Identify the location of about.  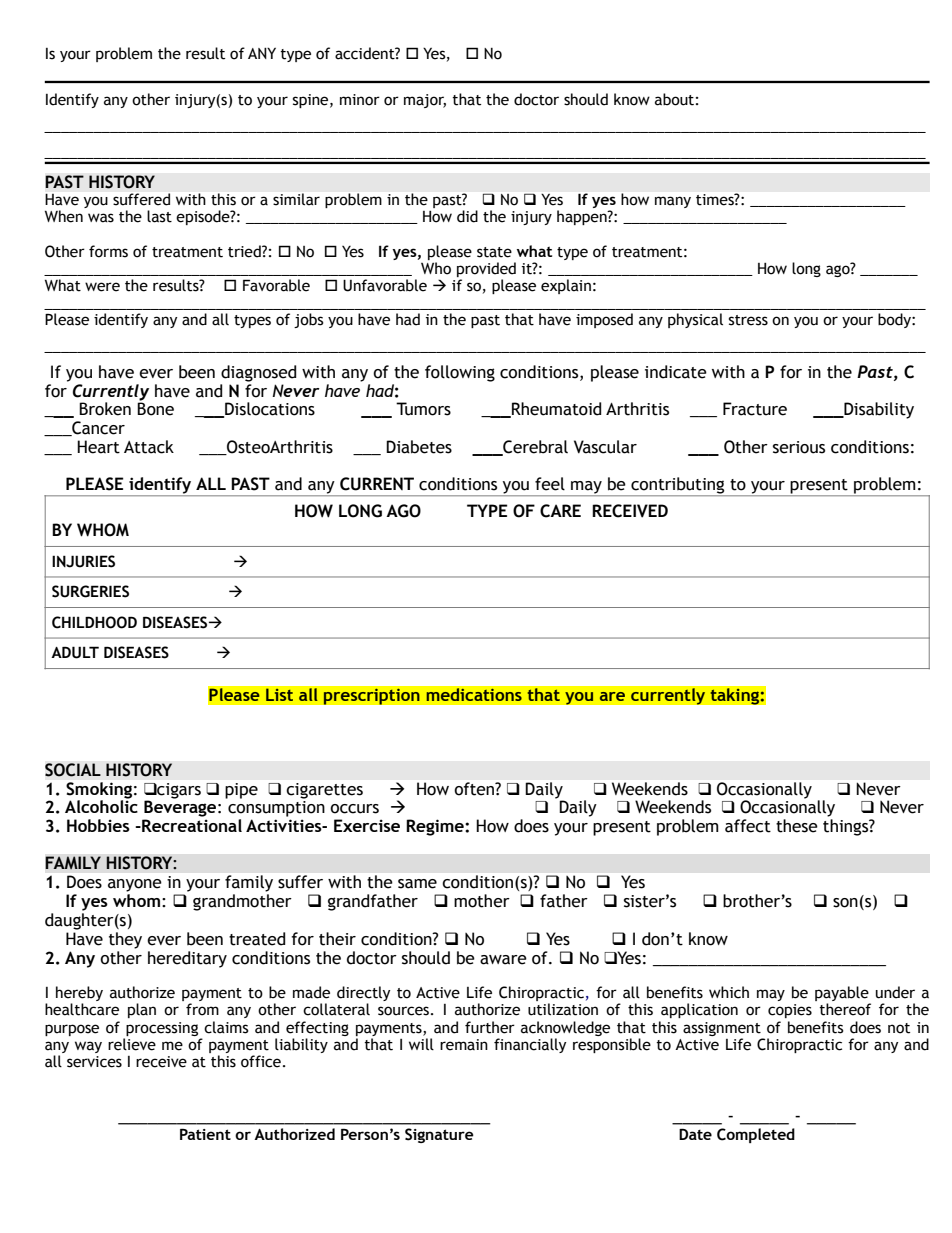
(674, 99).
